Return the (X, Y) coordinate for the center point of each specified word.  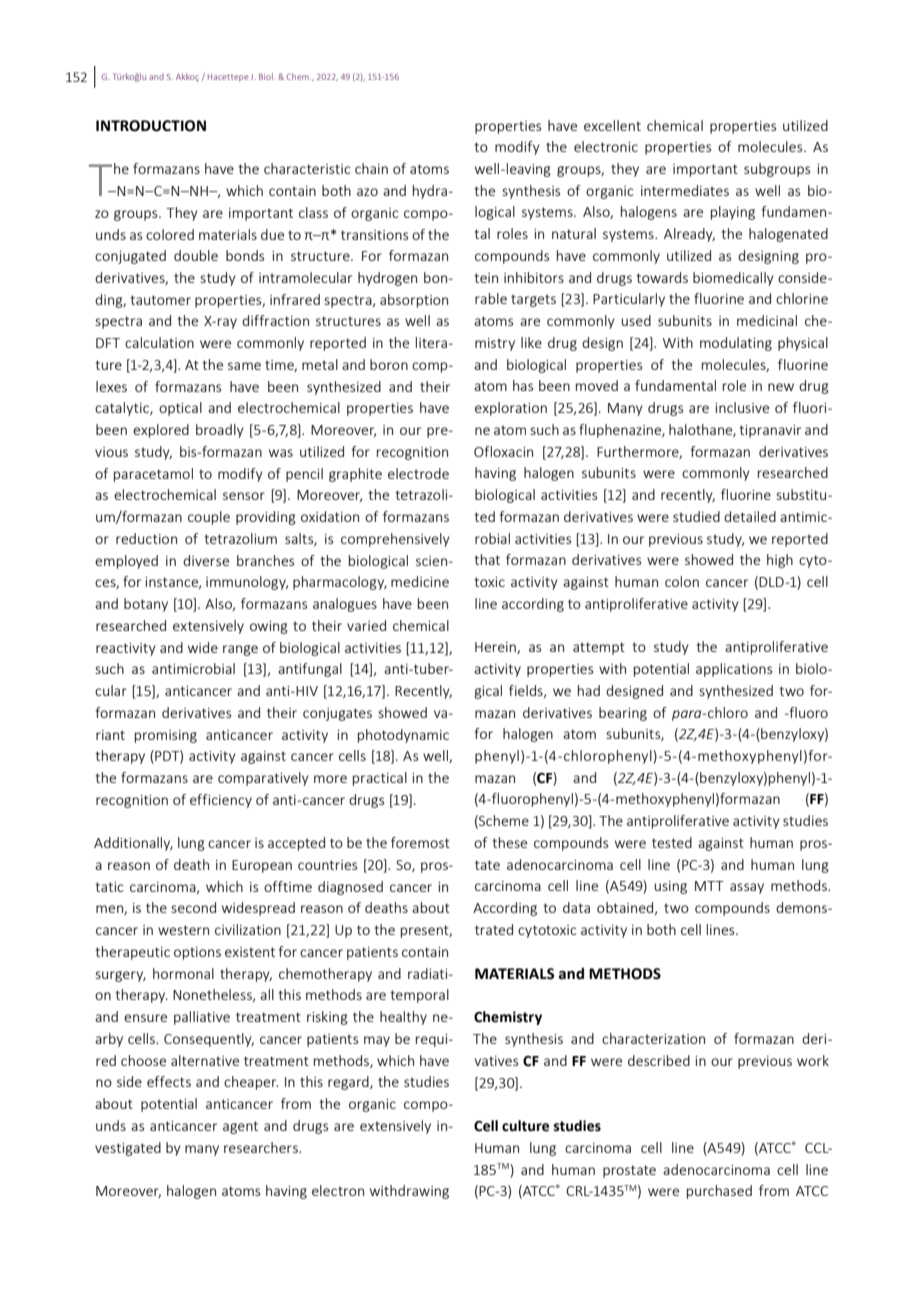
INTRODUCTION (151, 126)
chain (371, 168)
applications (734, 670)
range (240, 650)
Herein (496, 648)
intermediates (685, 190)
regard (349, 1083)
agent (240, 1127)
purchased (719, 1192)
